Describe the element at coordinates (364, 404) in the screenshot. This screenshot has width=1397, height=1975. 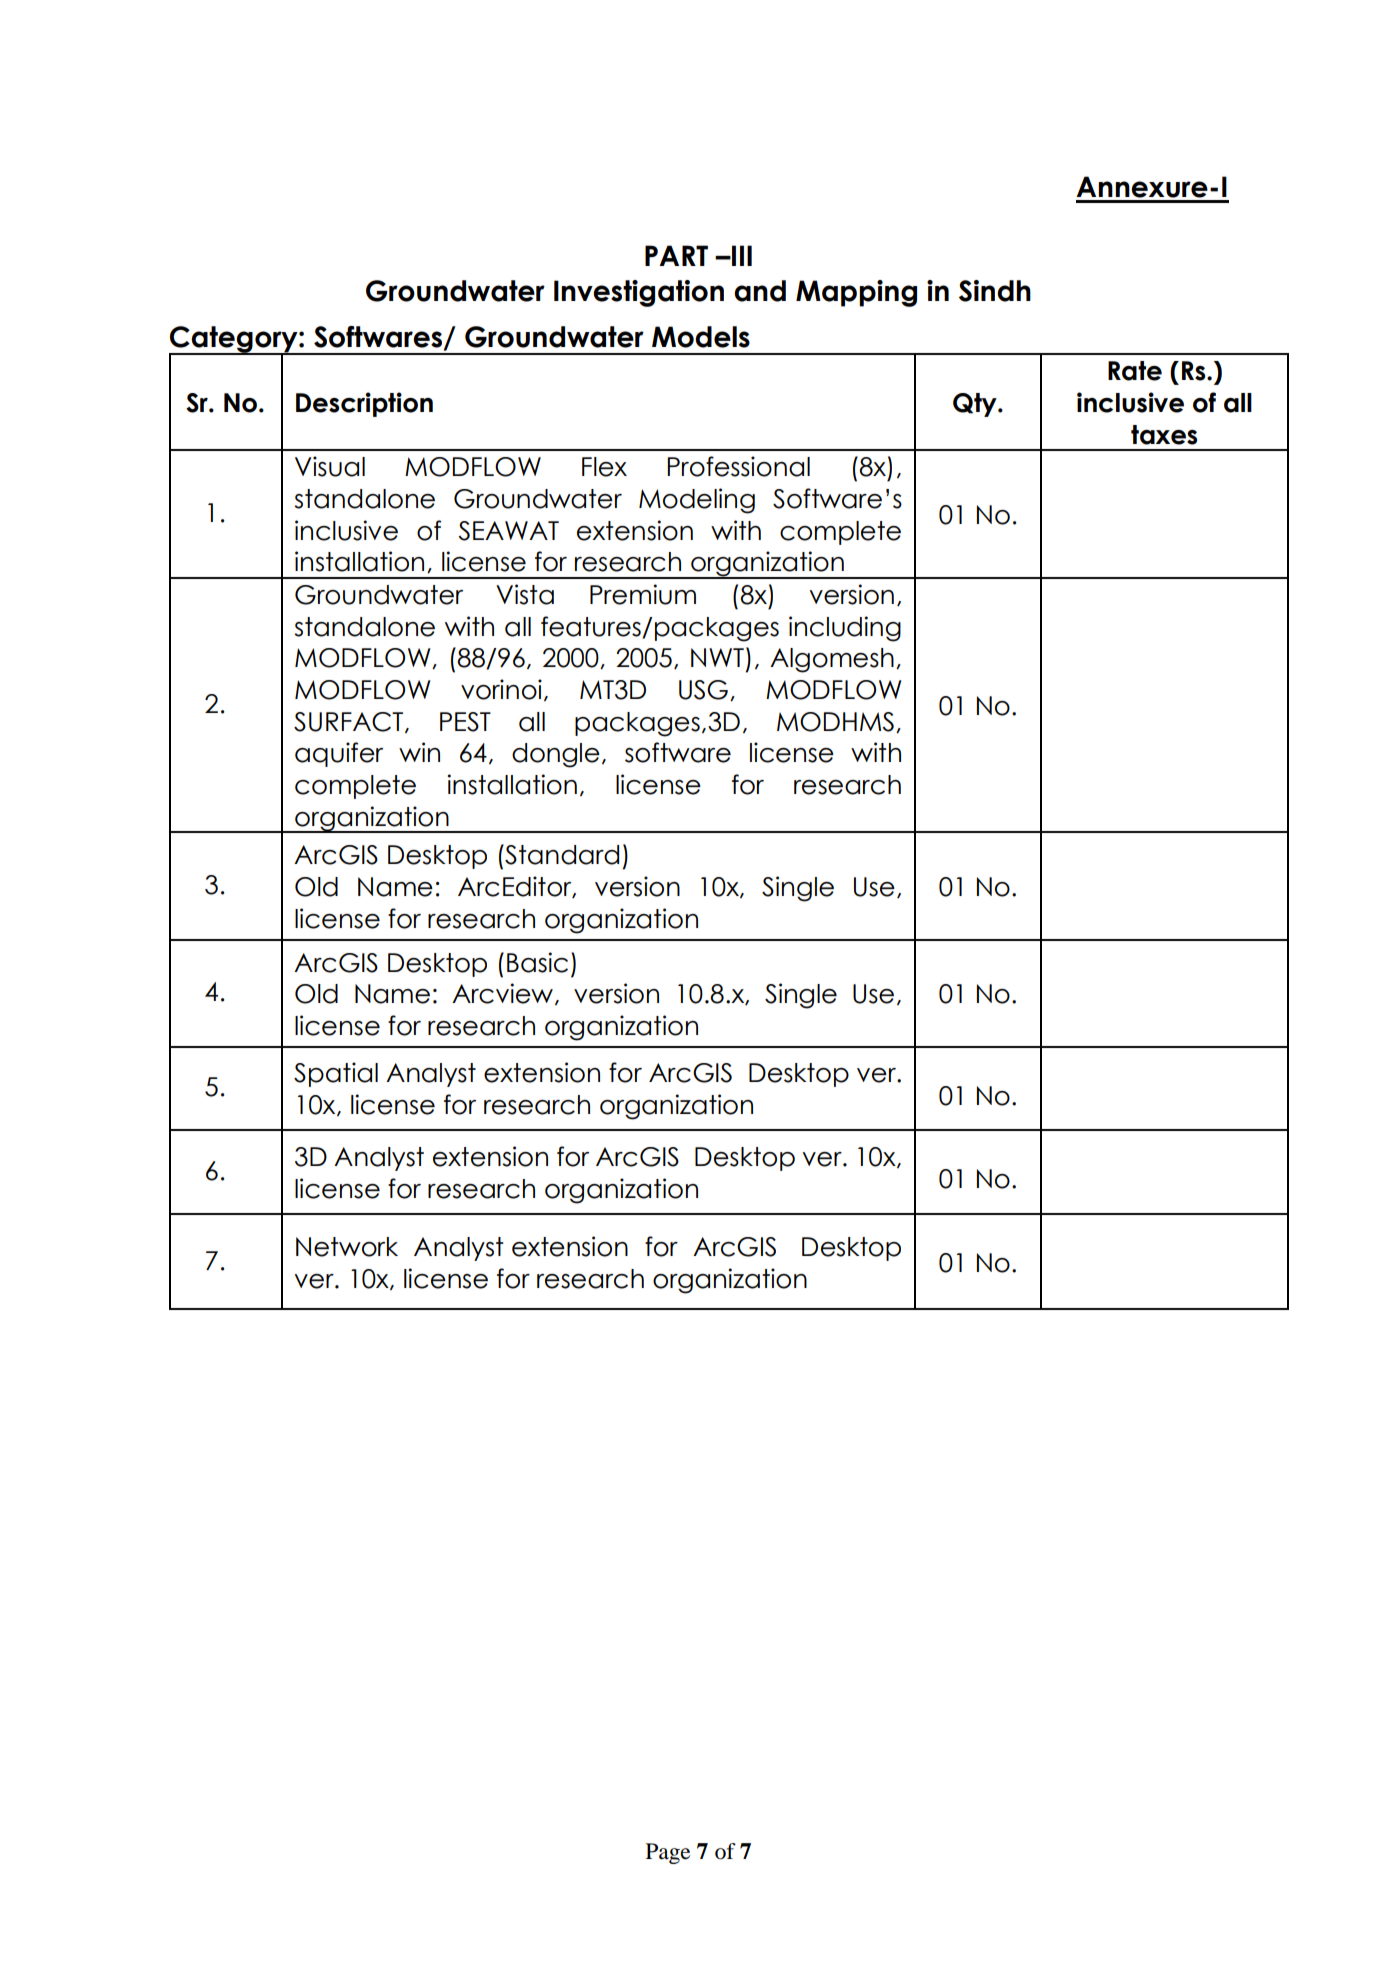
I see `Description` at that location.
